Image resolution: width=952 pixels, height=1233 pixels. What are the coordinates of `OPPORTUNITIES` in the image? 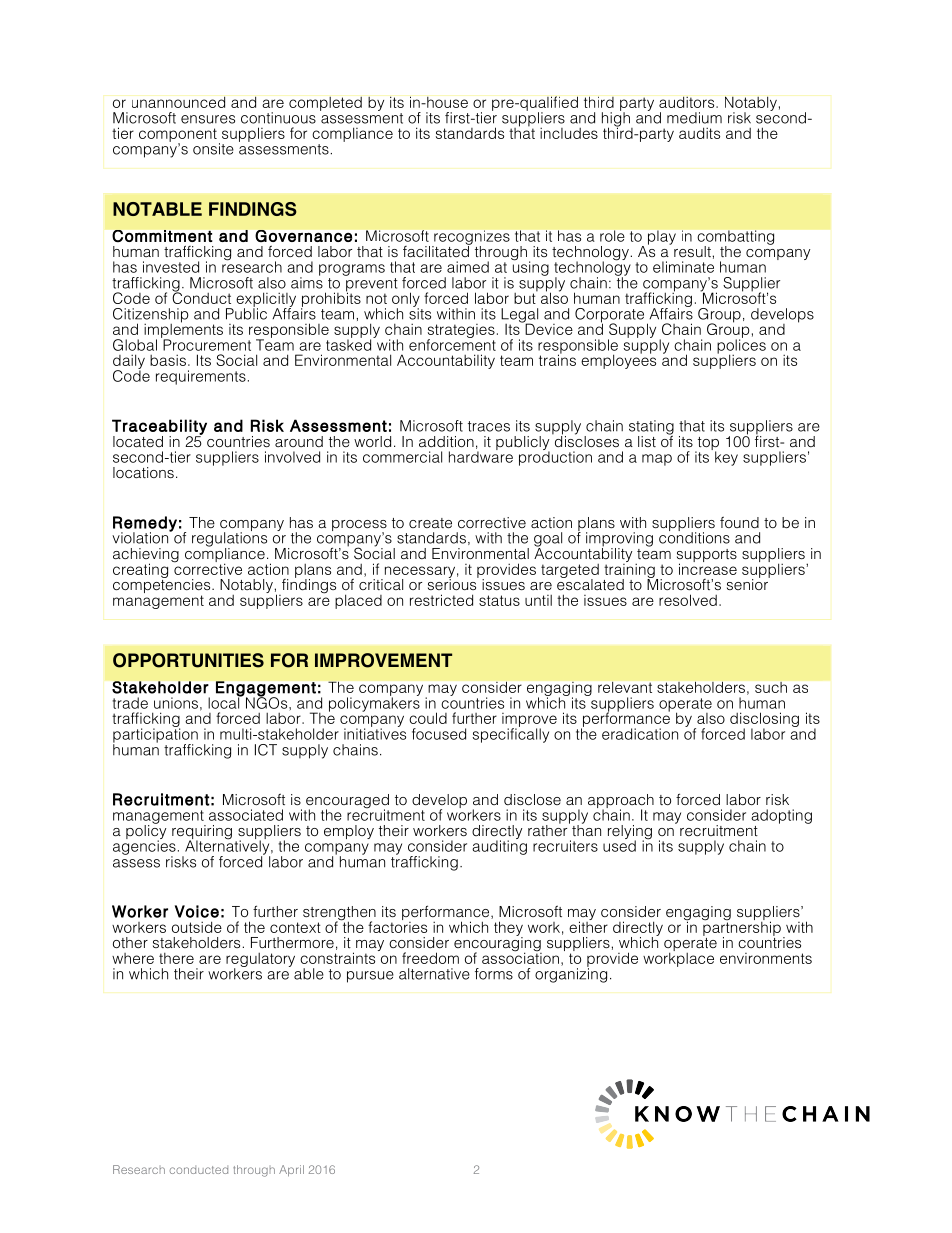 It's located at (188, 660).
